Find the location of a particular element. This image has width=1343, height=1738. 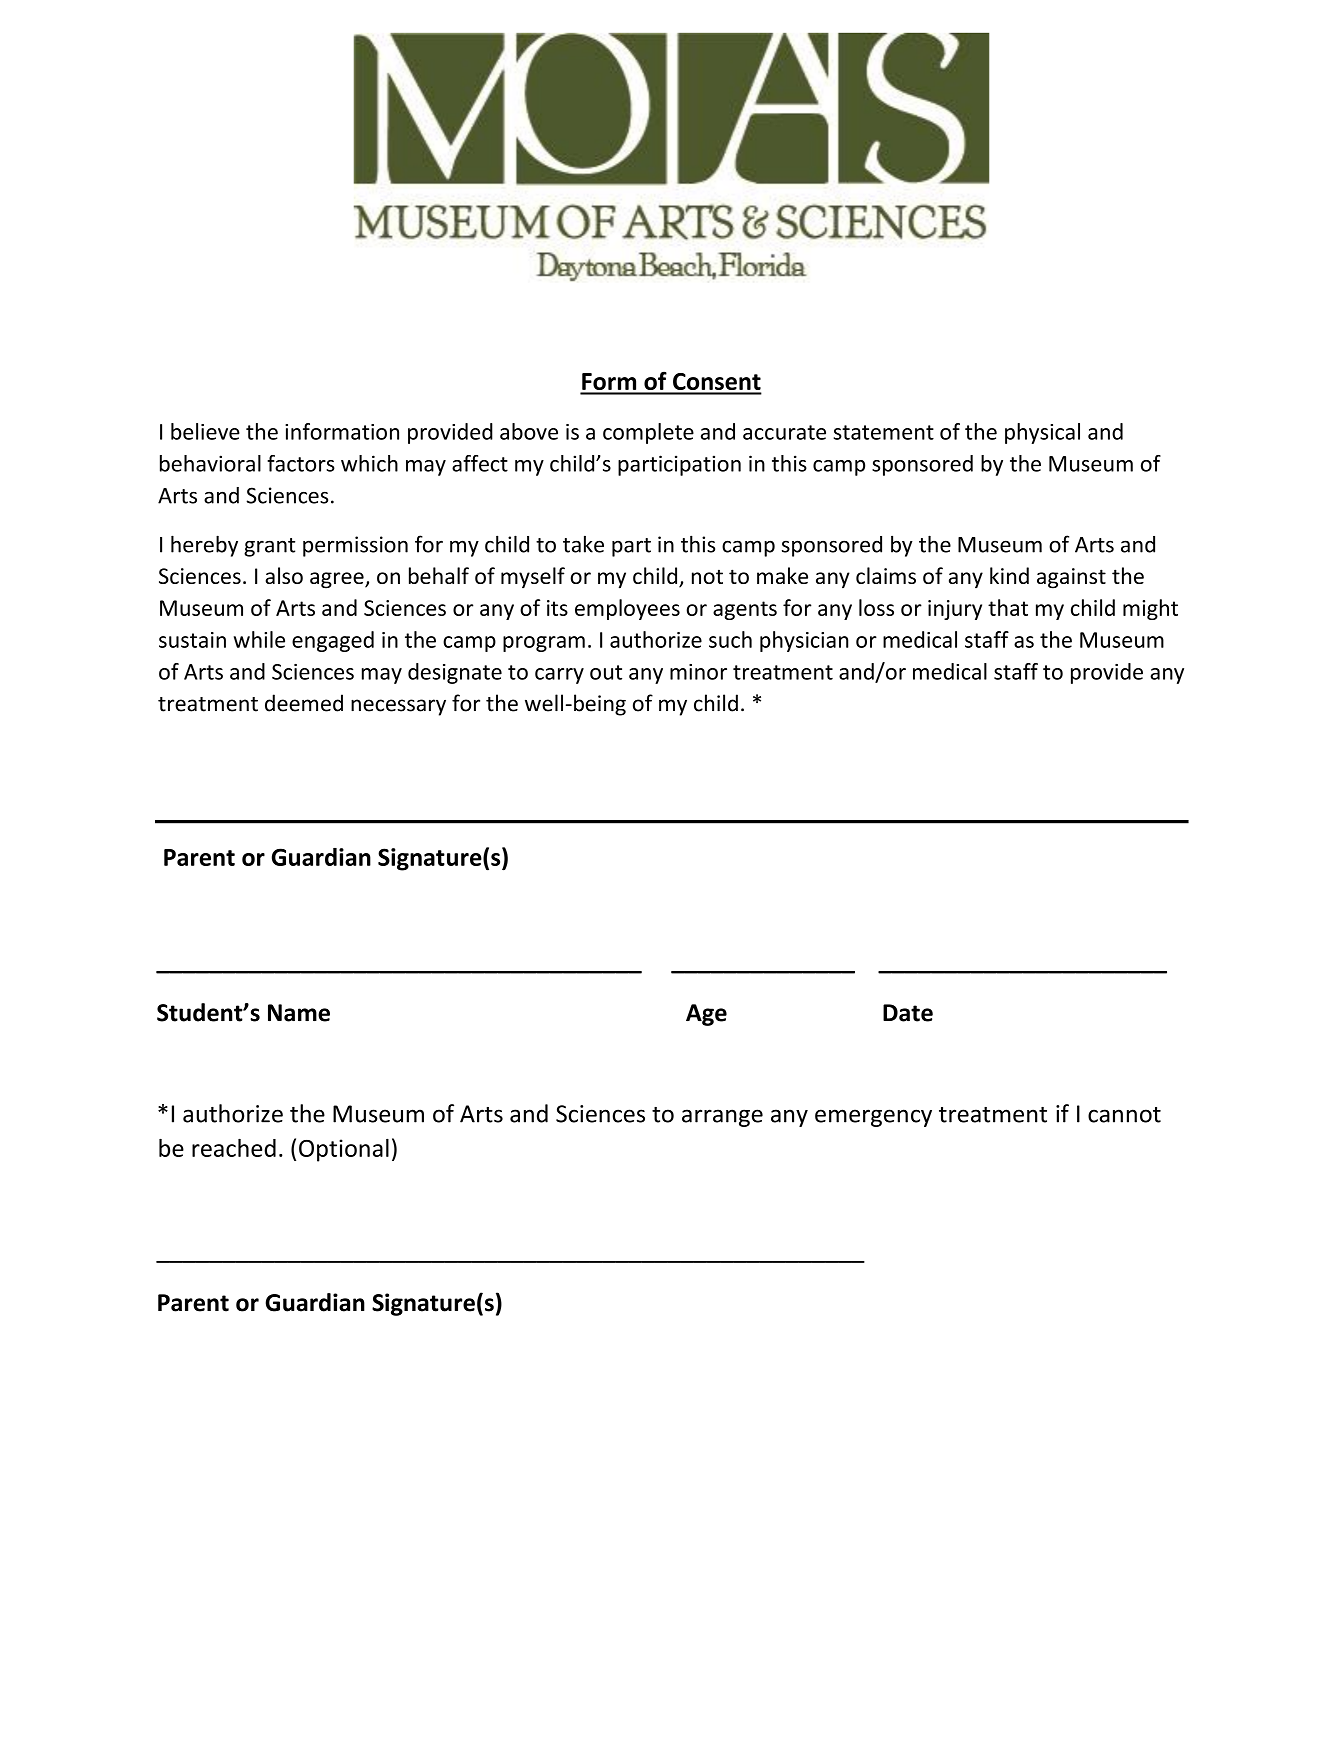

arrange is located at coordinates (722, 1118).
